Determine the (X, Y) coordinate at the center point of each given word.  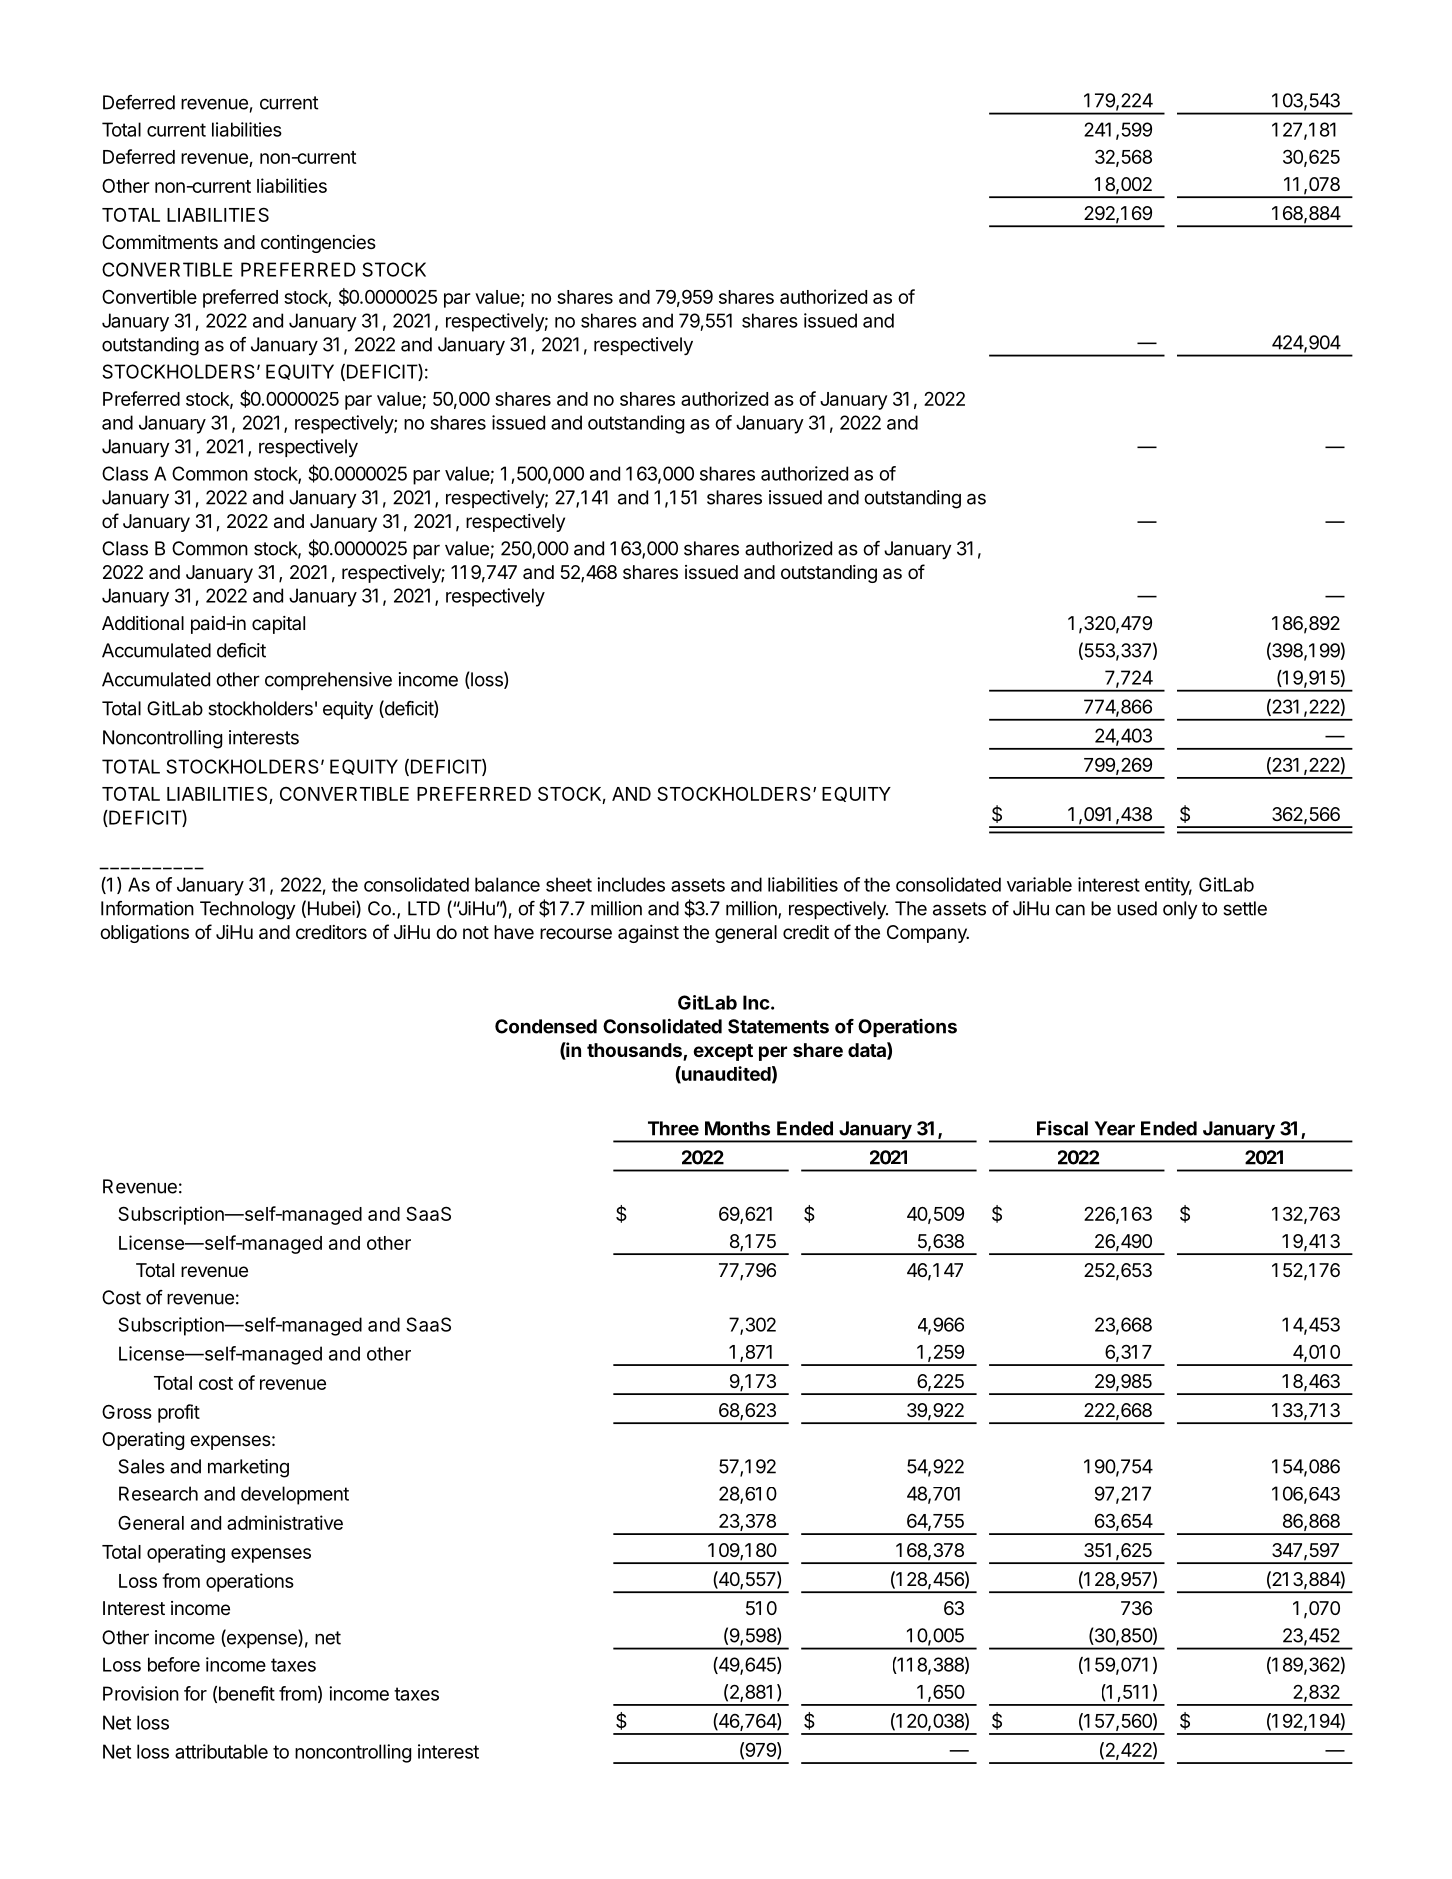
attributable (221, 1751)
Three (673, 1128)
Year (1114, 1128)
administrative (285, 1522)
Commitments (160, 242)
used (1137, 908)
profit (179, 1413)
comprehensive (328, 681)
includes (631, 884)
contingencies (318, 244)
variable (1039, 884)
